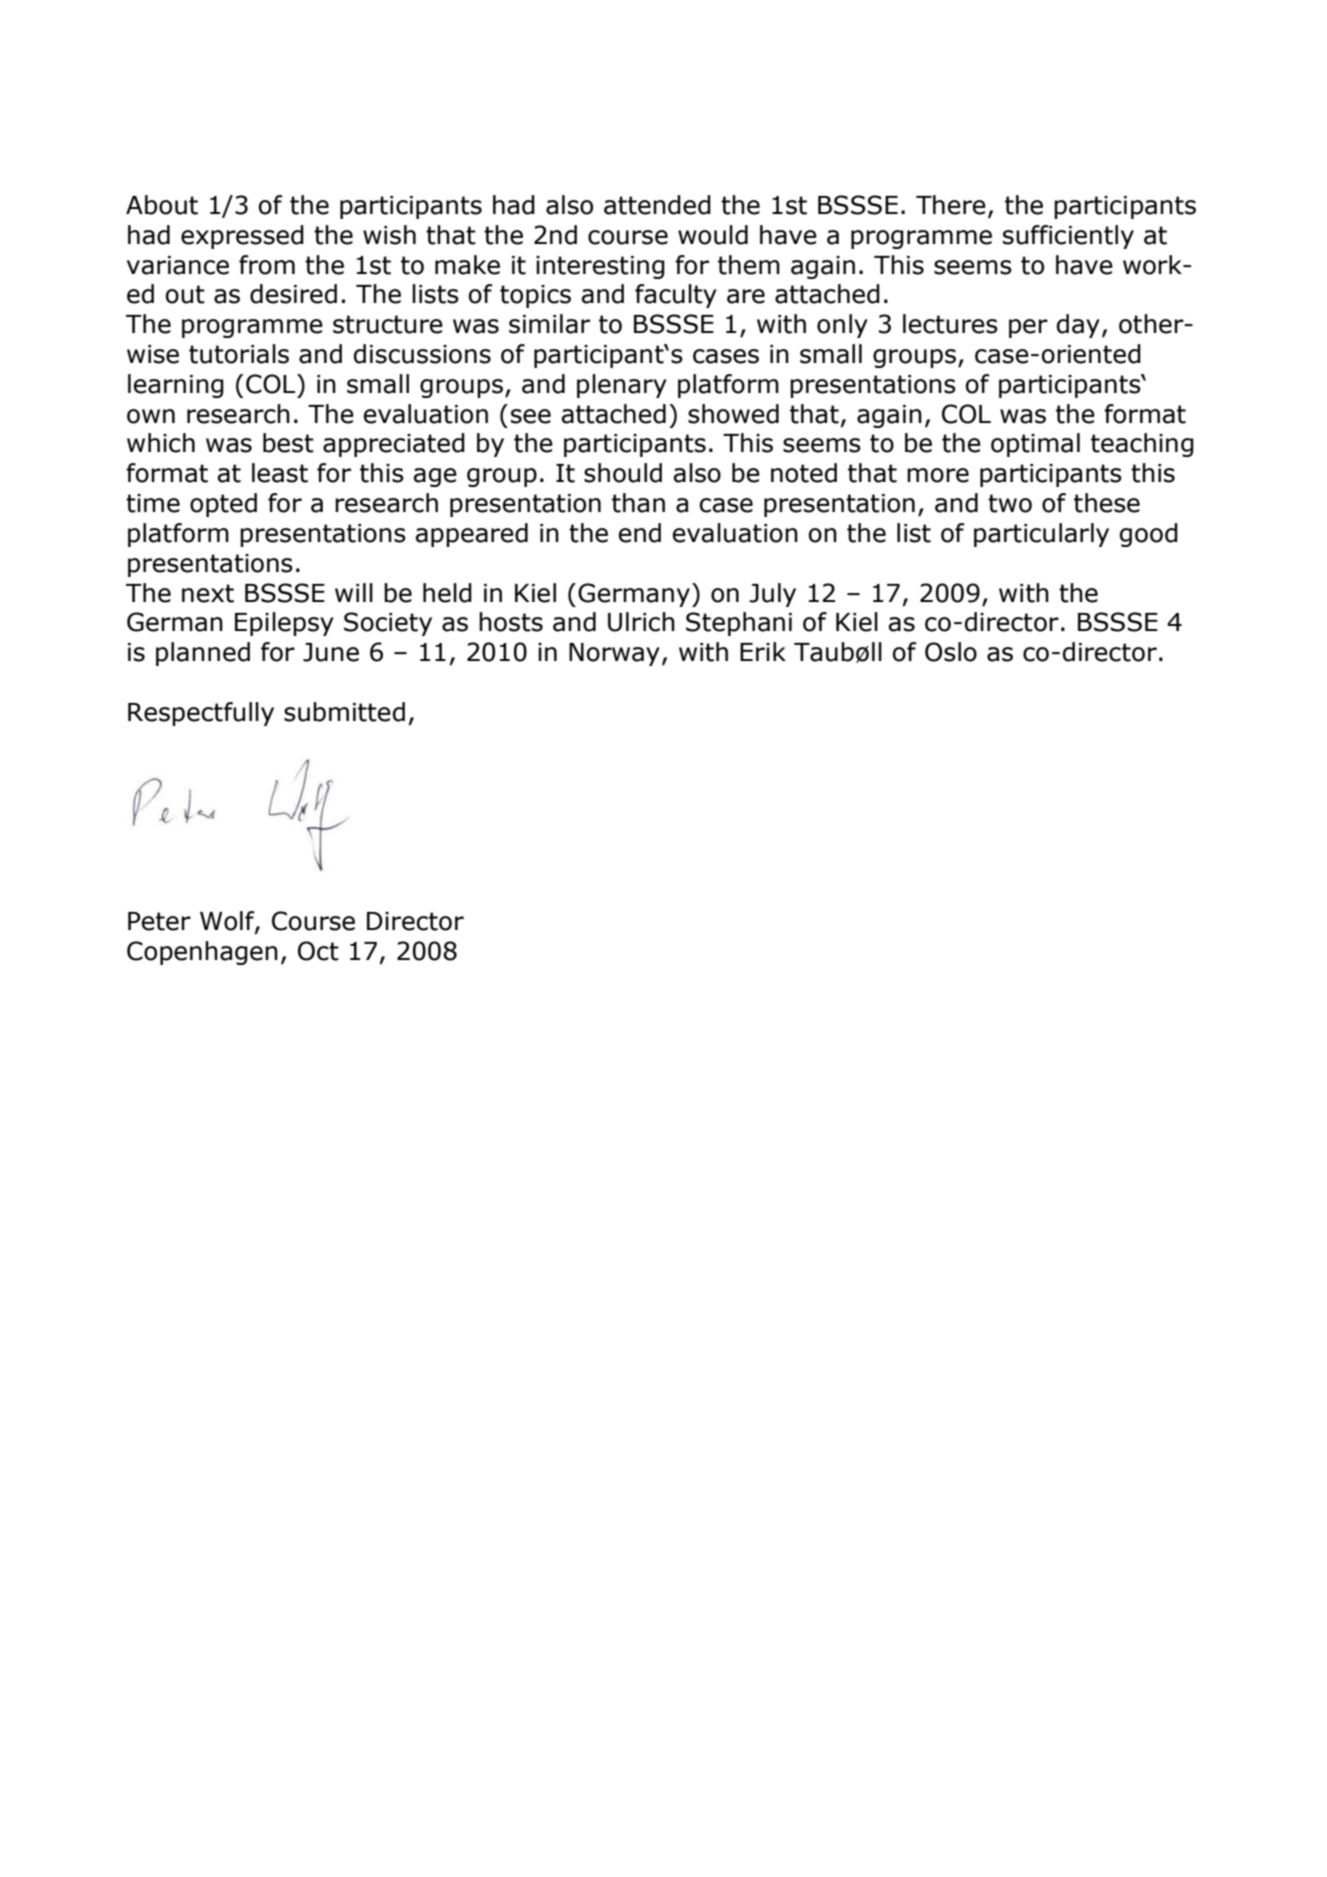 The height and width of the screenshot is (1877, 1327). I want to click on opted, so click(223, 505).
